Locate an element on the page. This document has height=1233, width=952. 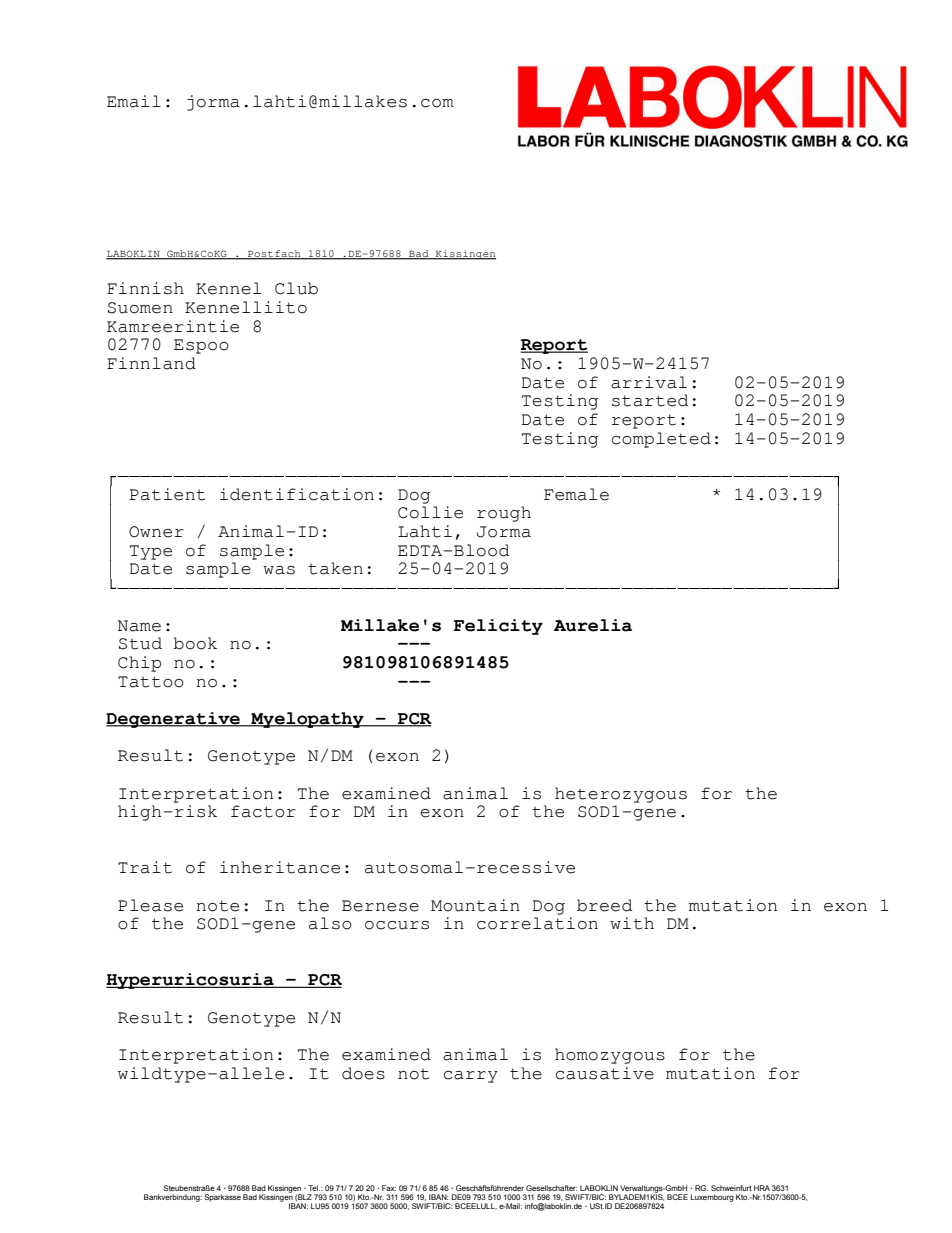
with is located at coordinates (632, 923).
